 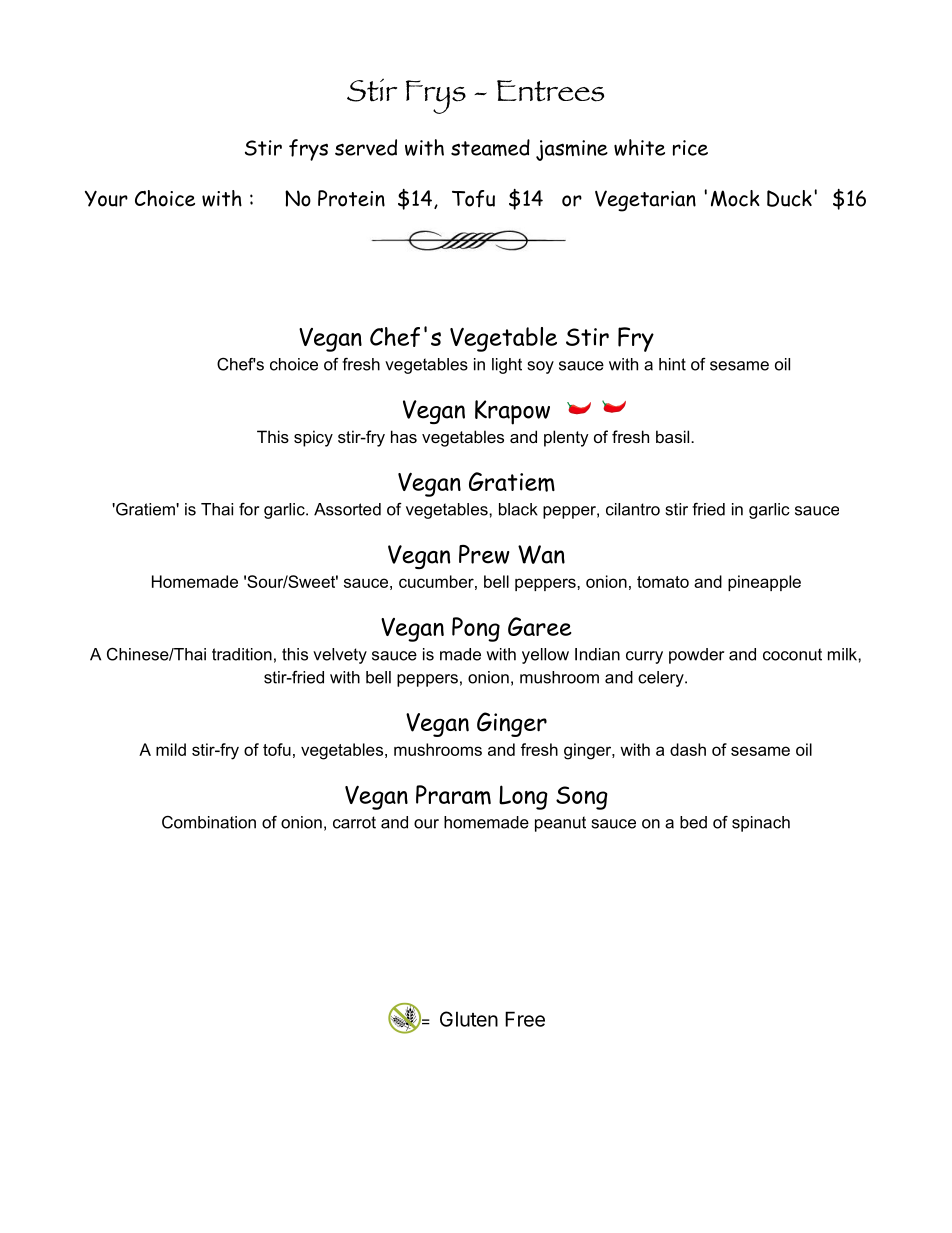 I want to click on Gluten, so click(x=469, y=1019).
